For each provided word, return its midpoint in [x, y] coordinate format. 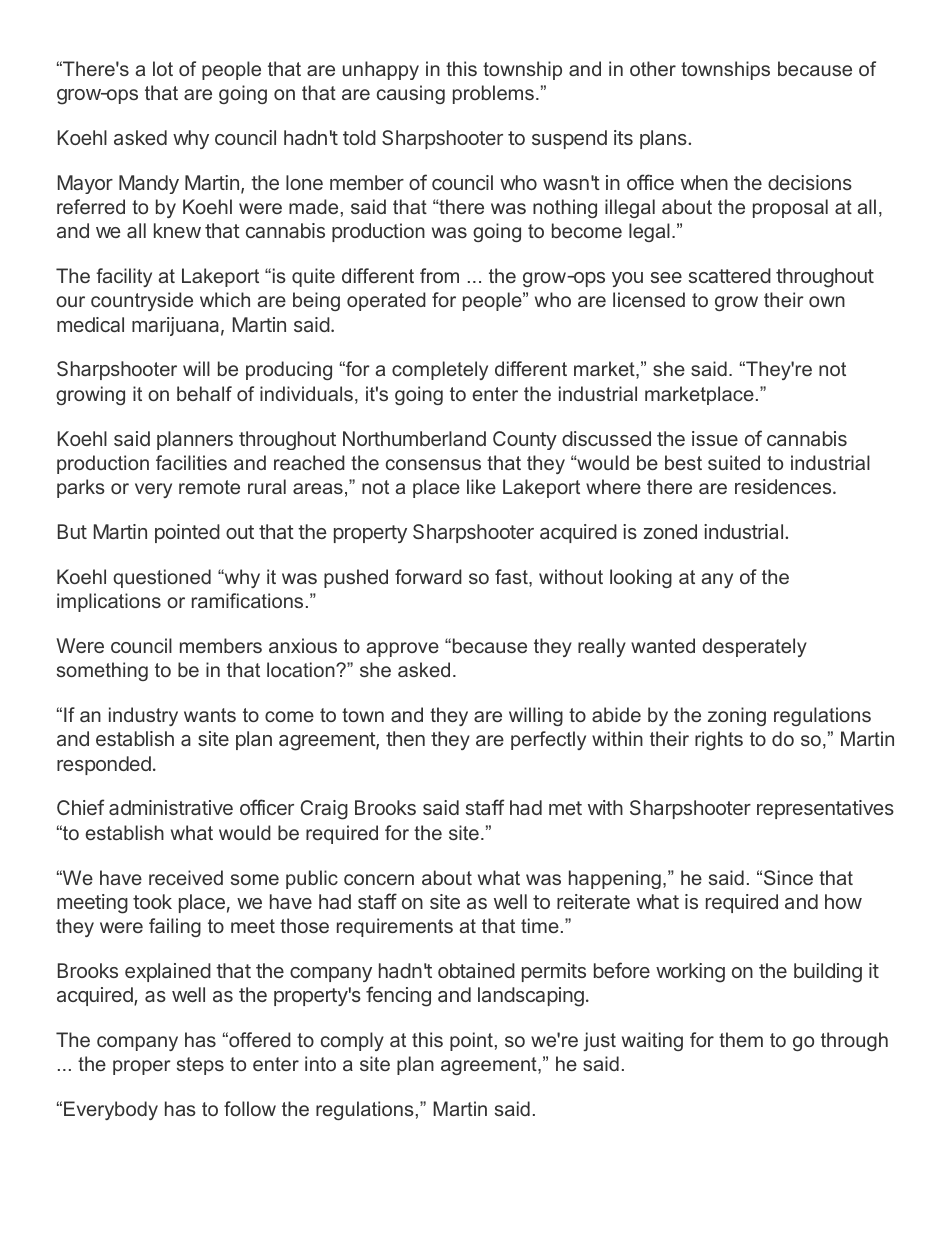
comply [352, 1041]
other [653, 68]
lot [163, 68]
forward [428, 576]
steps [200, 1066]
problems [493, 94]
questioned [162, 578]
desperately [754, 647]
